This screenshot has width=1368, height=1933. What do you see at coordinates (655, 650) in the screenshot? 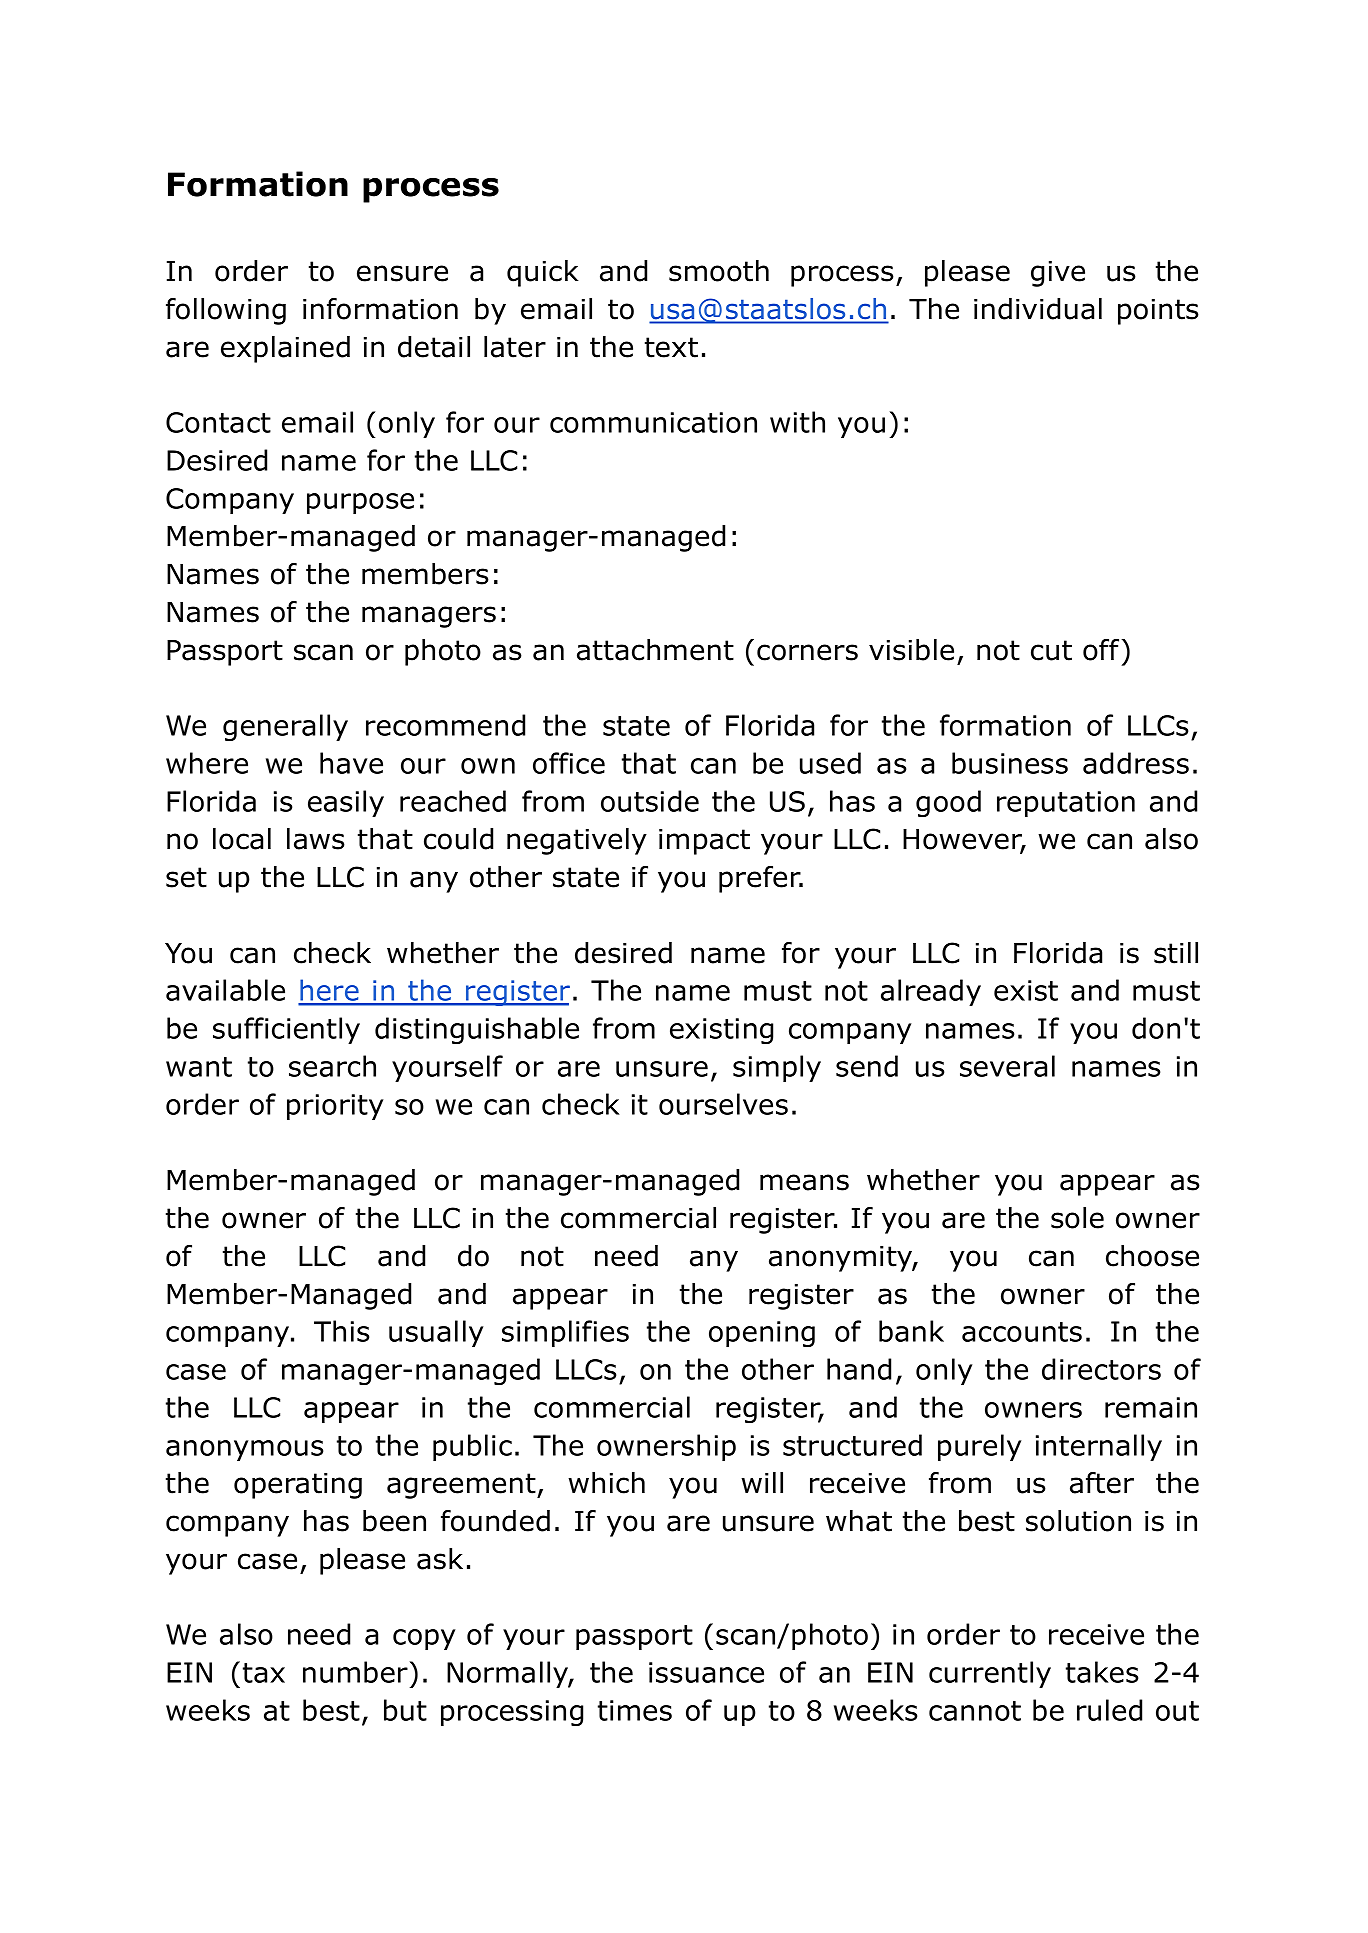
I see `attachment` at bounding box center [655, 650].
